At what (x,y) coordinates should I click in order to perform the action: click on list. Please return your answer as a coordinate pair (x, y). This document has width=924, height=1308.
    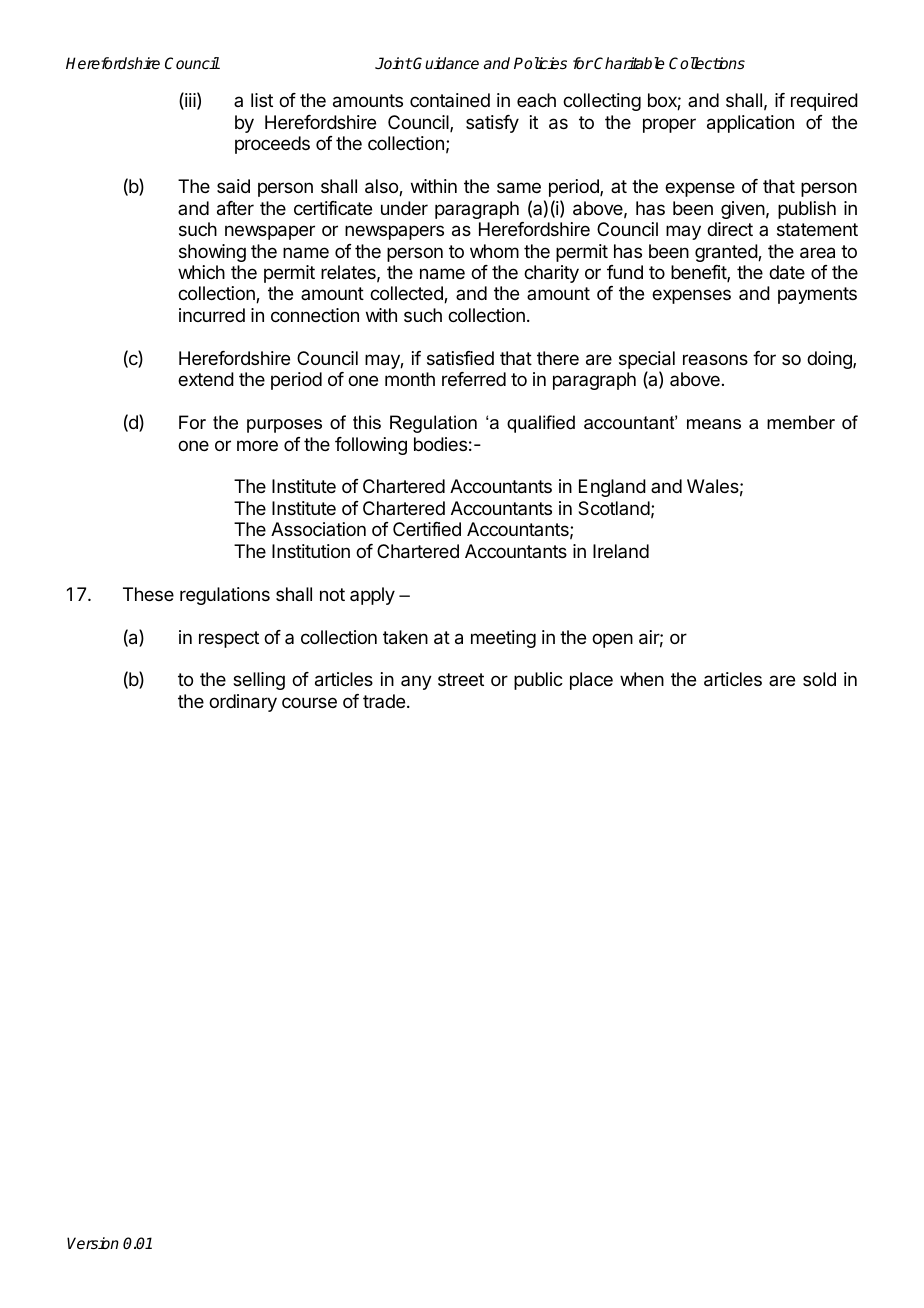
    Looking at the image, I should click on (262, 100).
